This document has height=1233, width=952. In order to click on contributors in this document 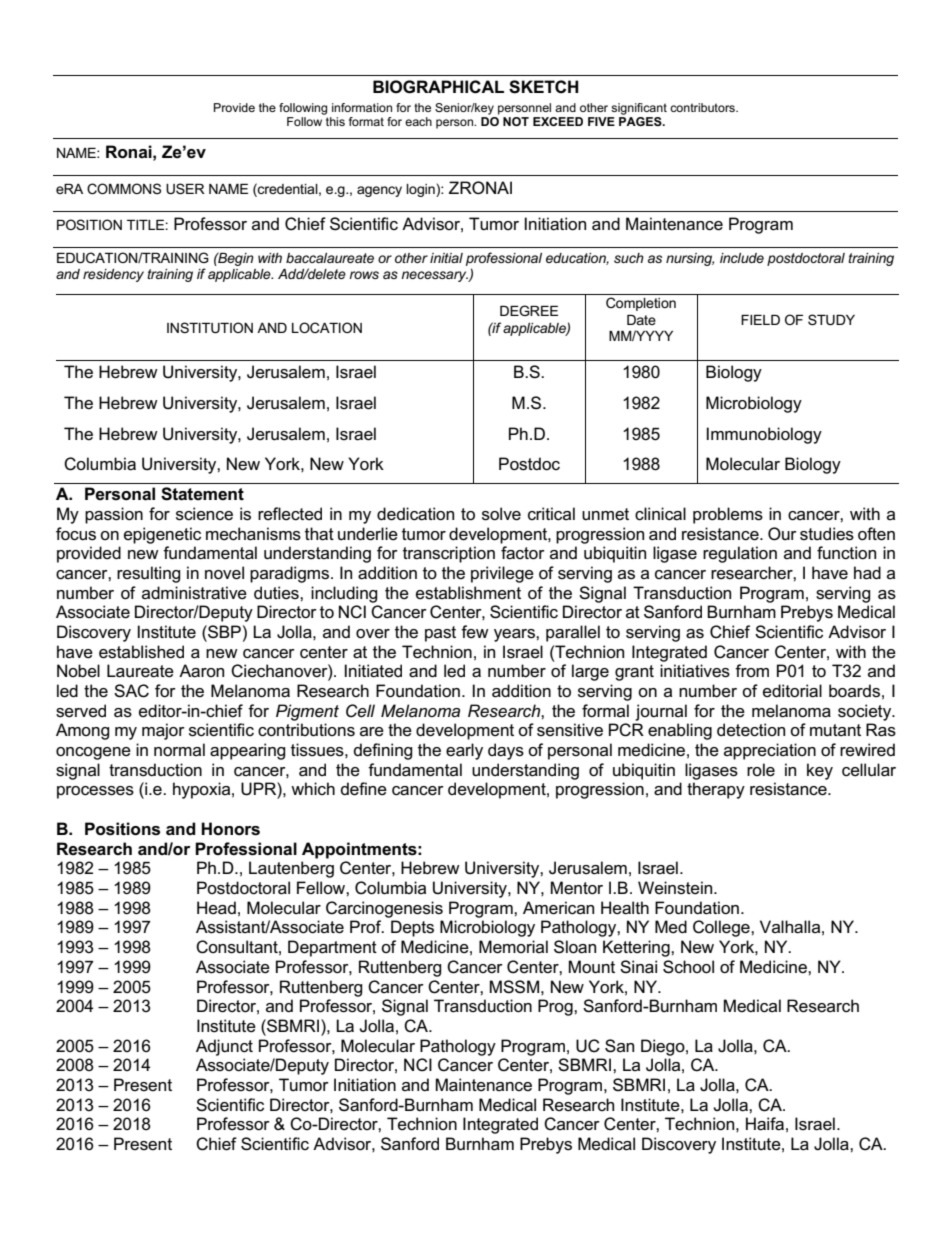, I will do `click(703, 107)`.
